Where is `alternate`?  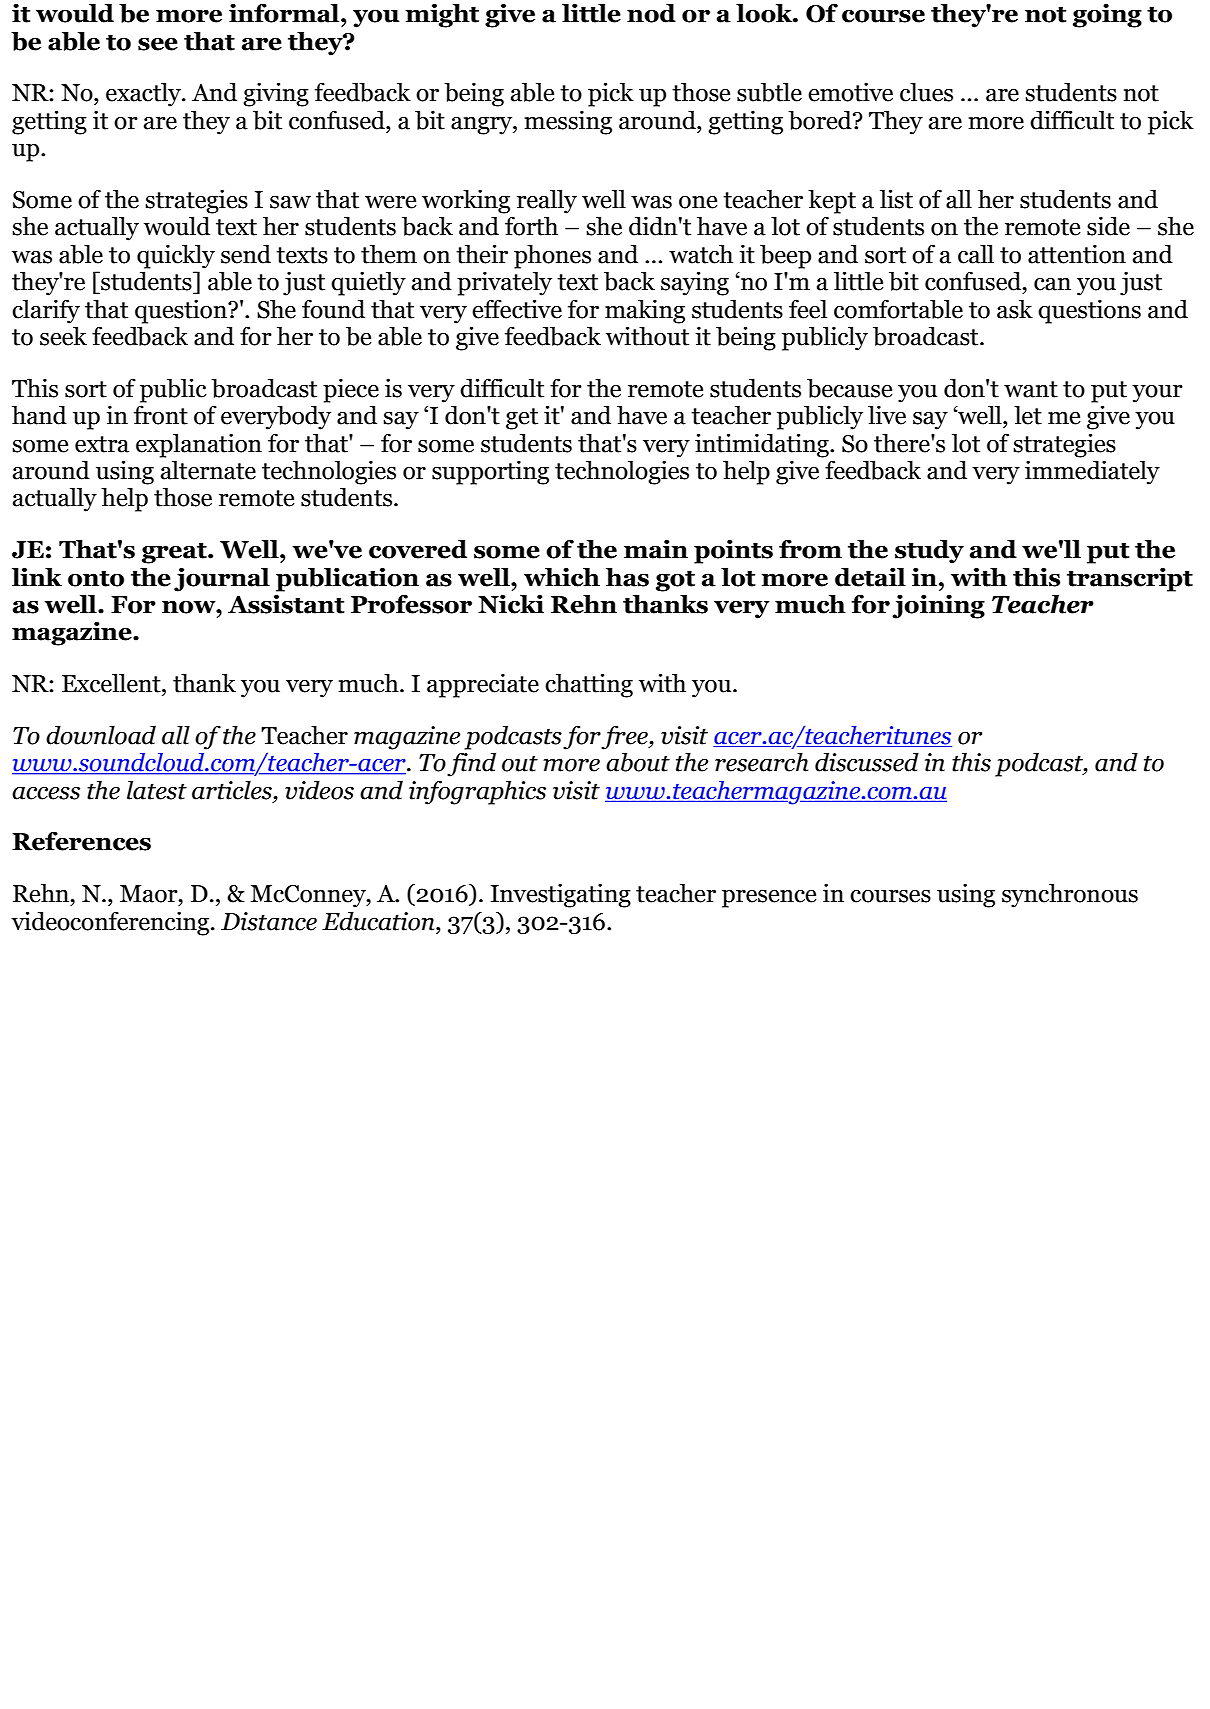
alternate is located at coordinates (208, 470).
